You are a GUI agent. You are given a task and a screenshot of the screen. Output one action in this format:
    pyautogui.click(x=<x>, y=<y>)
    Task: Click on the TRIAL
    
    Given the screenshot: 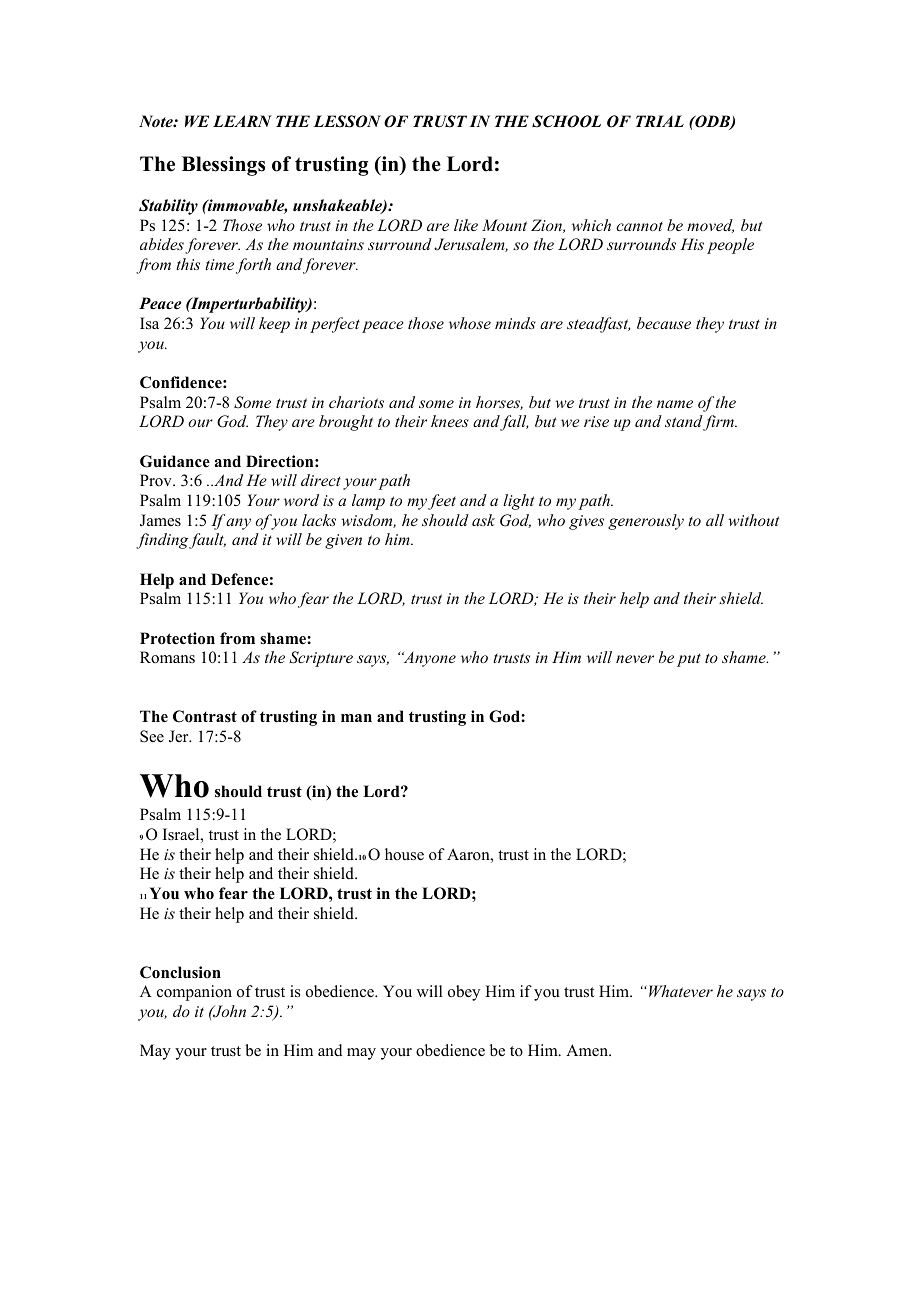 What is the action you would take?
    pyautogui.click(x=660, y=121)
